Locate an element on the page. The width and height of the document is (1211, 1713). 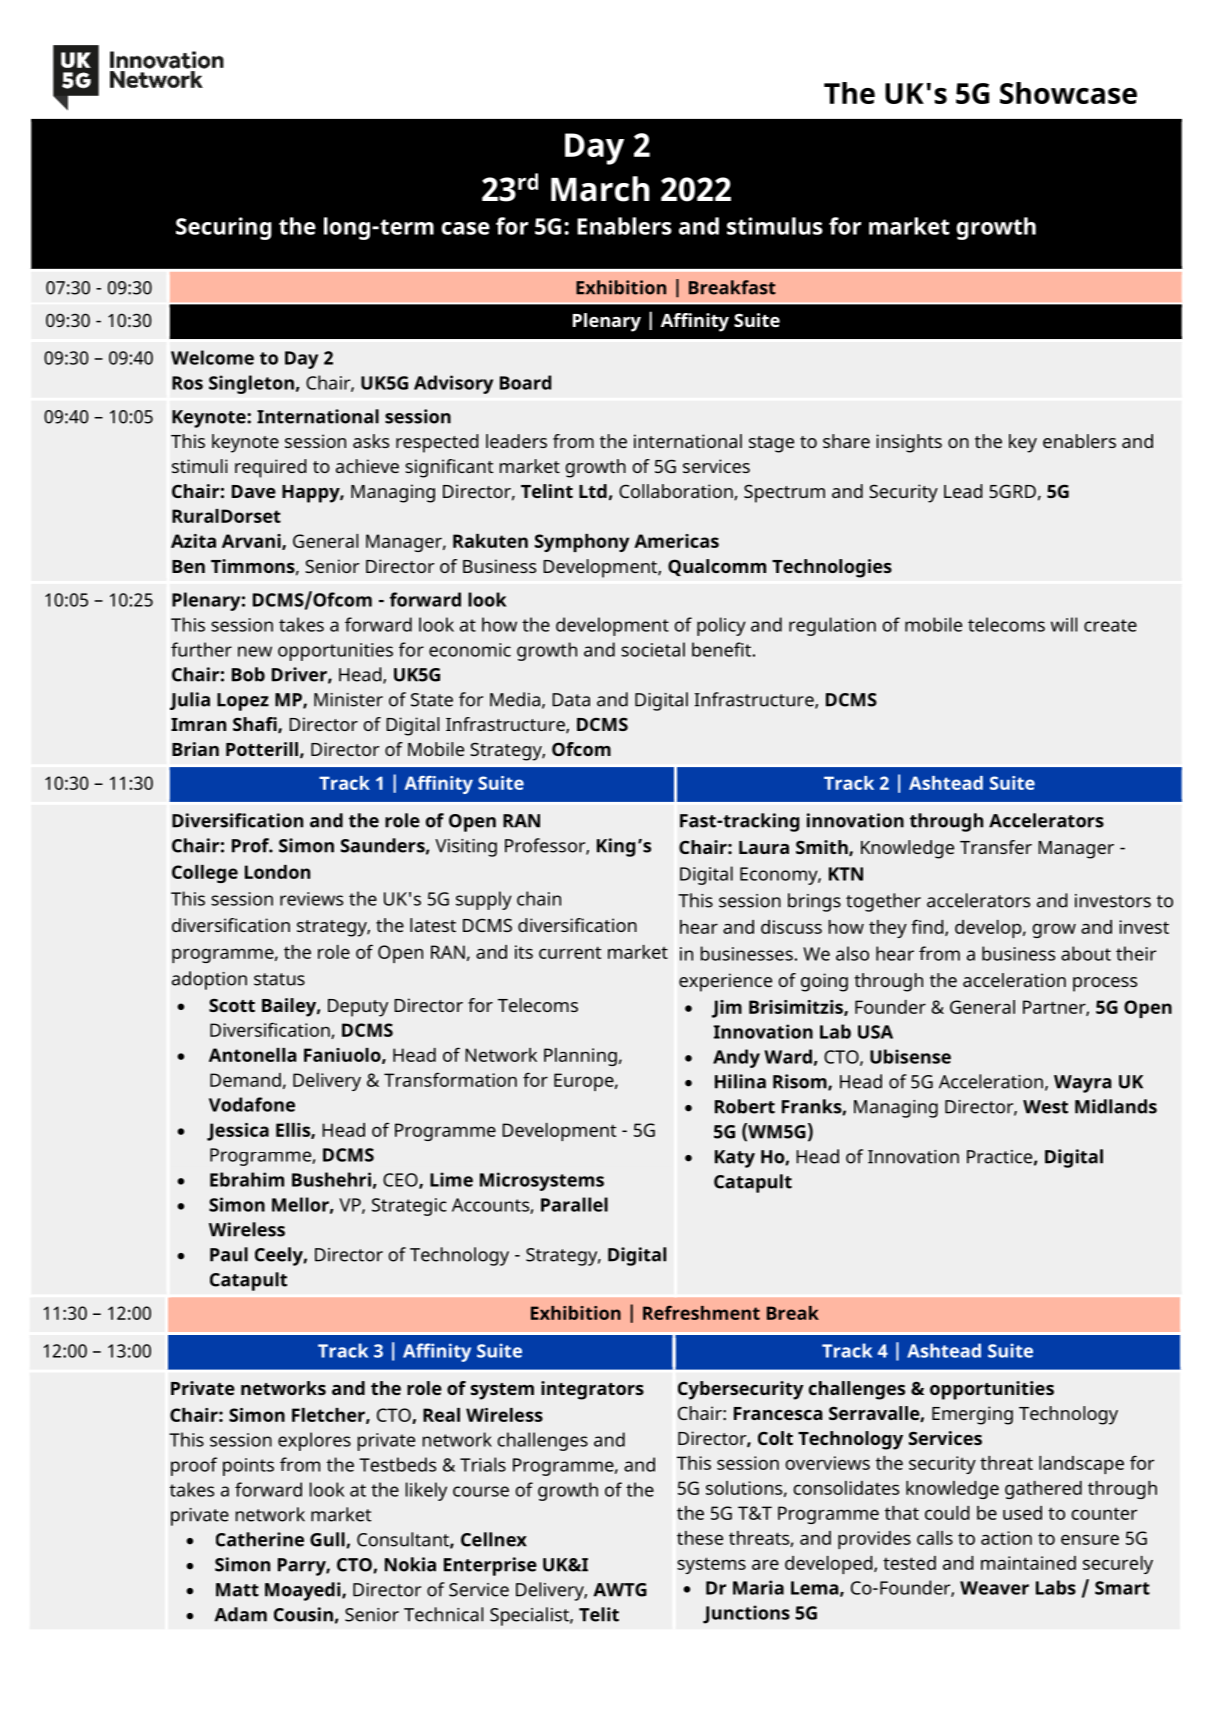
Securing is located at coordinates (224, 228).
